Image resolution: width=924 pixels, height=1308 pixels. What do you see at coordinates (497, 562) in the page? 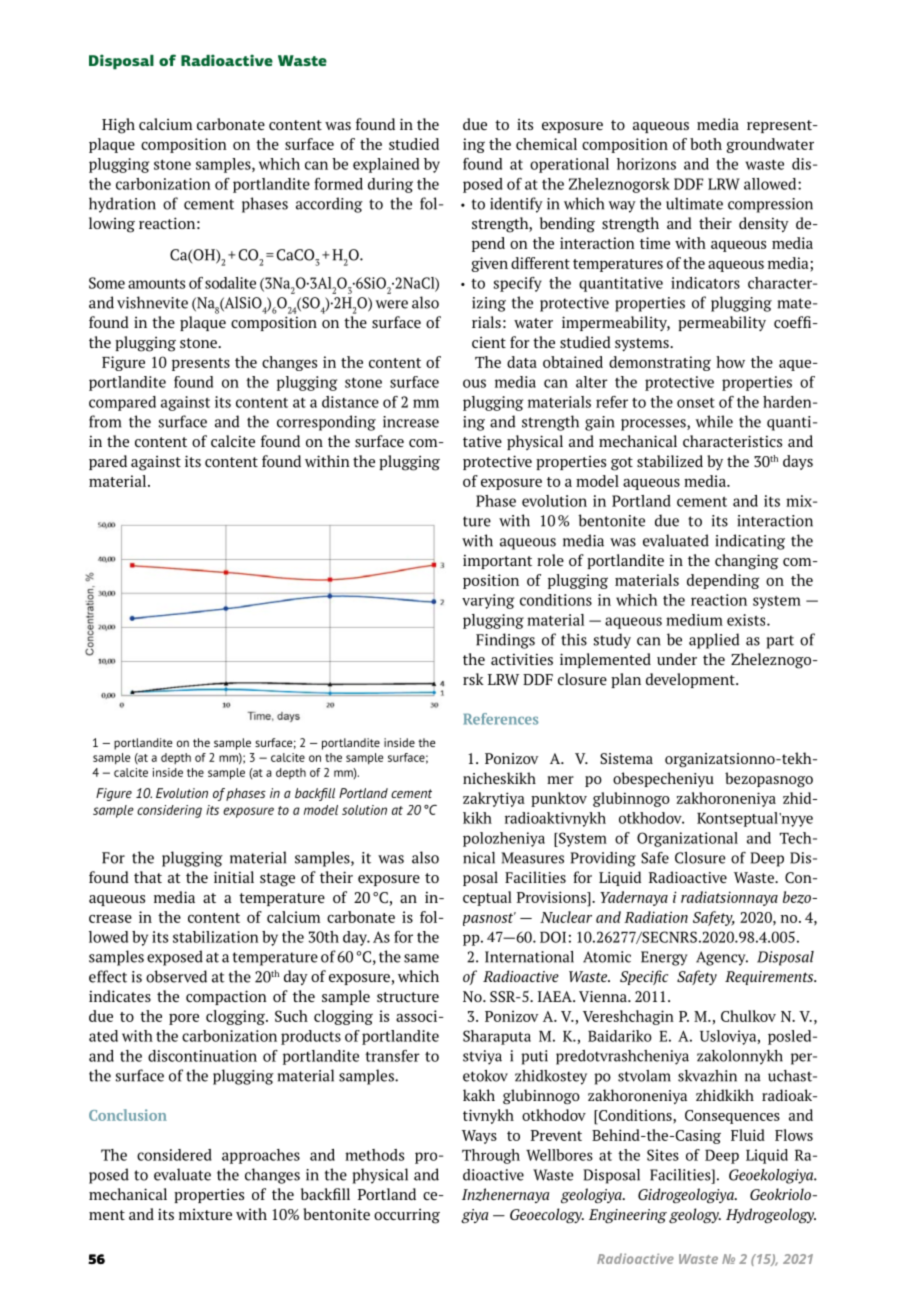
I see `important` at bounding box center [497, 562].
